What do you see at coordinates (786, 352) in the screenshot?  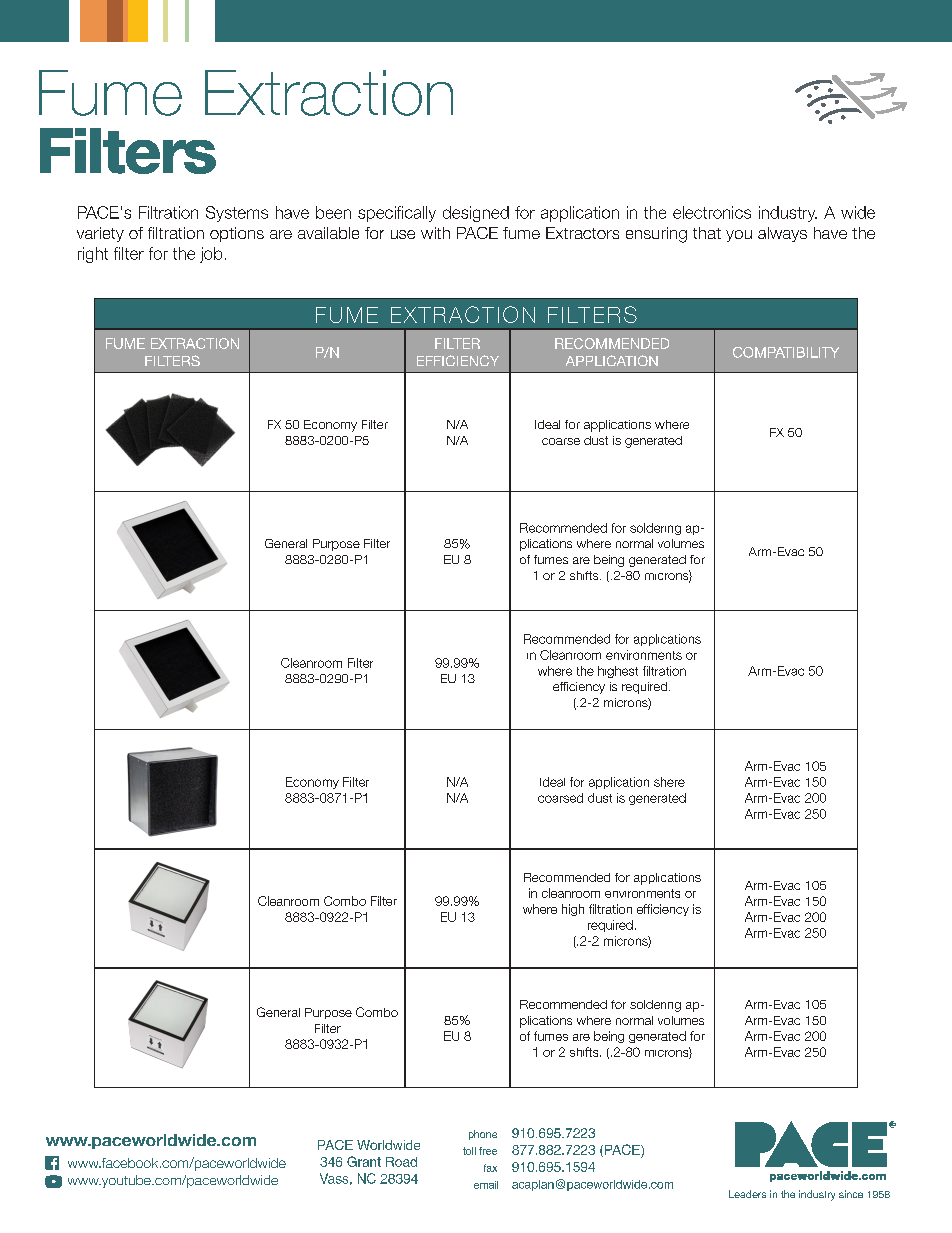 I see `COMPATIBILITY` at bounding box center [786, 352].
